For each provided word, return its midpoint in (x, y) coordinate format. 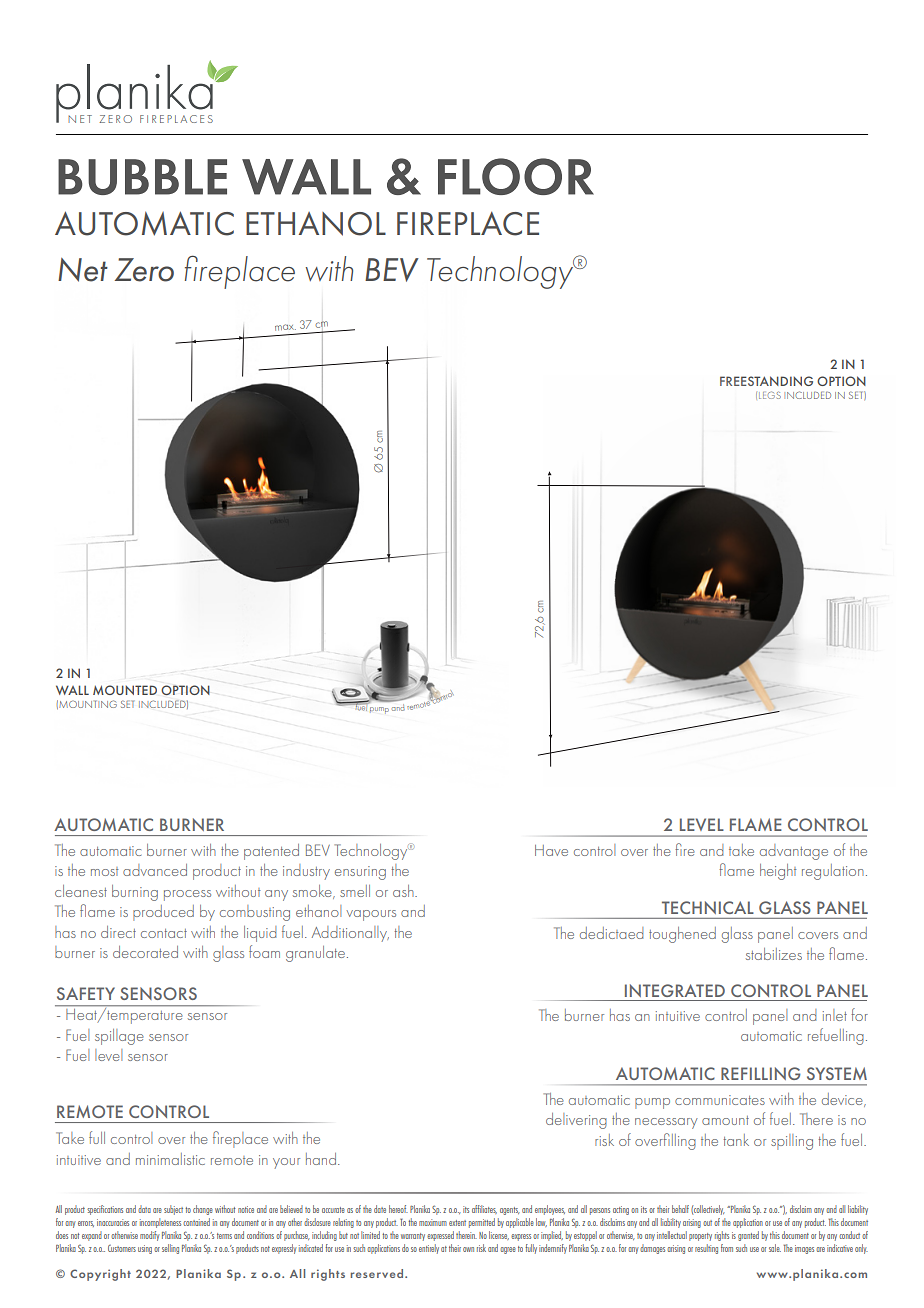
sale (775, 1248)
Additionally (350, 934)
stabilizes (774, 954)
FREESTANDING (766, 381)
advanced (155, 870)
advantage (794, 852)
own (468, 1249)
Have (551, 850)
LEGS (770, 395)
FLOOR (516, 176)
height (778, 872)
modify (150, 1236)
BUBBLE (142, 177)
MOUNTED (125, 690)
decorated (145, 952)
